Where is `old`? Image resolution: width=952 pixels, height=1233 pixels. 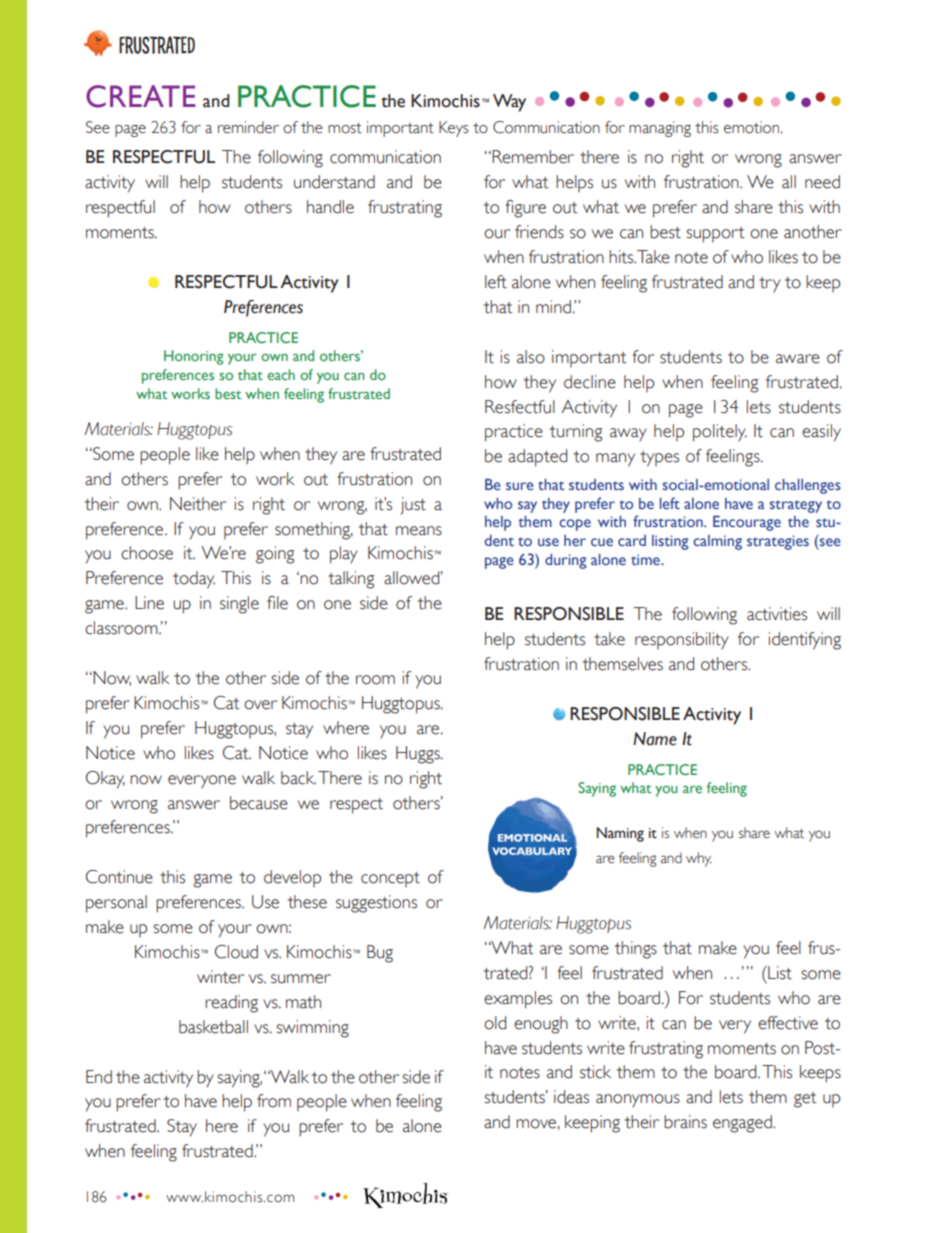
old is located at coordinates (495, 1023).
